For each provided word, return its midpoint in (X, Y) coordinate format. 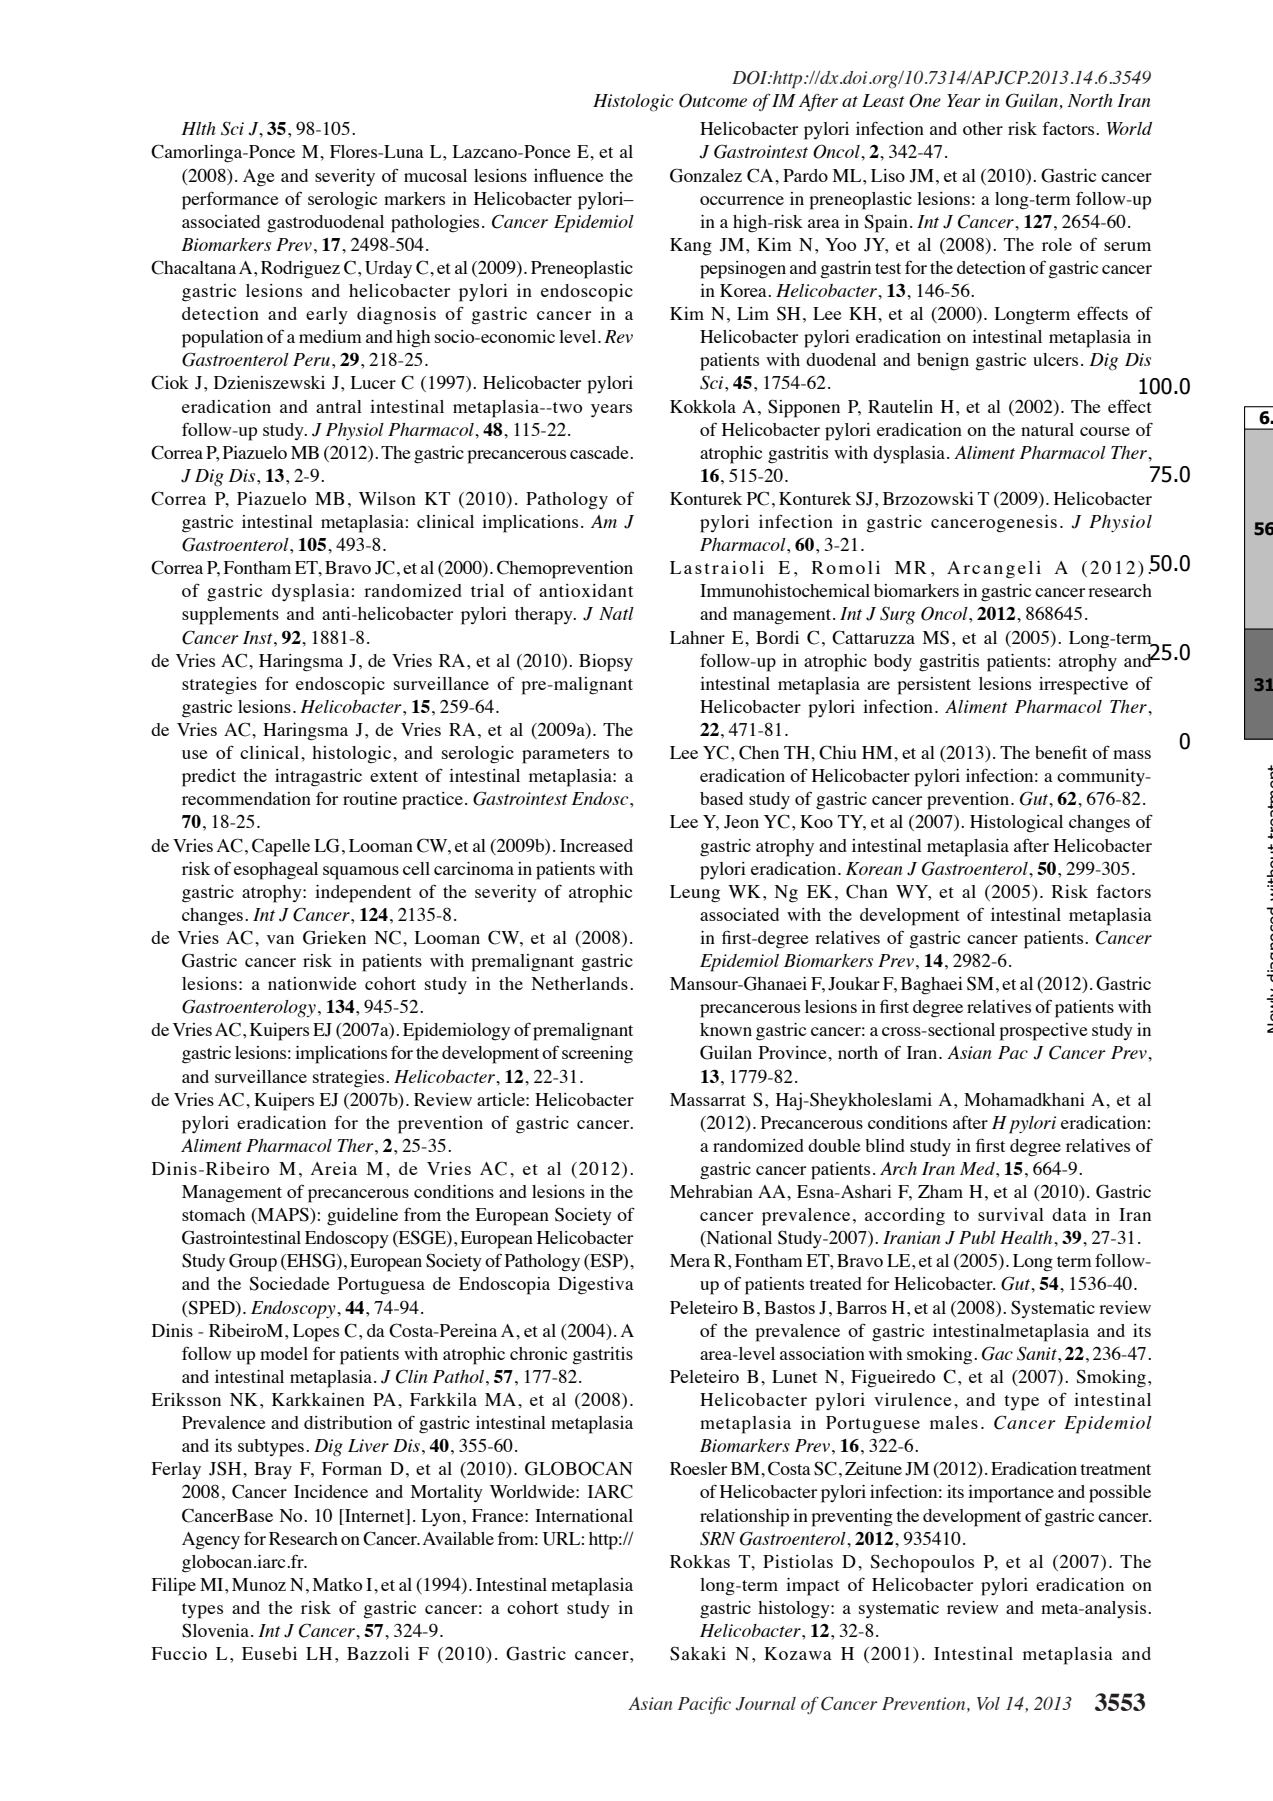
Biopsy (606, 663)
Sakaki (698, 1653)
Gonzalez (706, 175)
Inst (259, 637)
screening (597, 1055)
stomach (213, 1214)
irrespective (1083, 686)
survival (1011, 1214)
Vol (988, 1703)
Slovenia (217, 1630)
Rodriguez (300, 270)
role (1057, 244)
